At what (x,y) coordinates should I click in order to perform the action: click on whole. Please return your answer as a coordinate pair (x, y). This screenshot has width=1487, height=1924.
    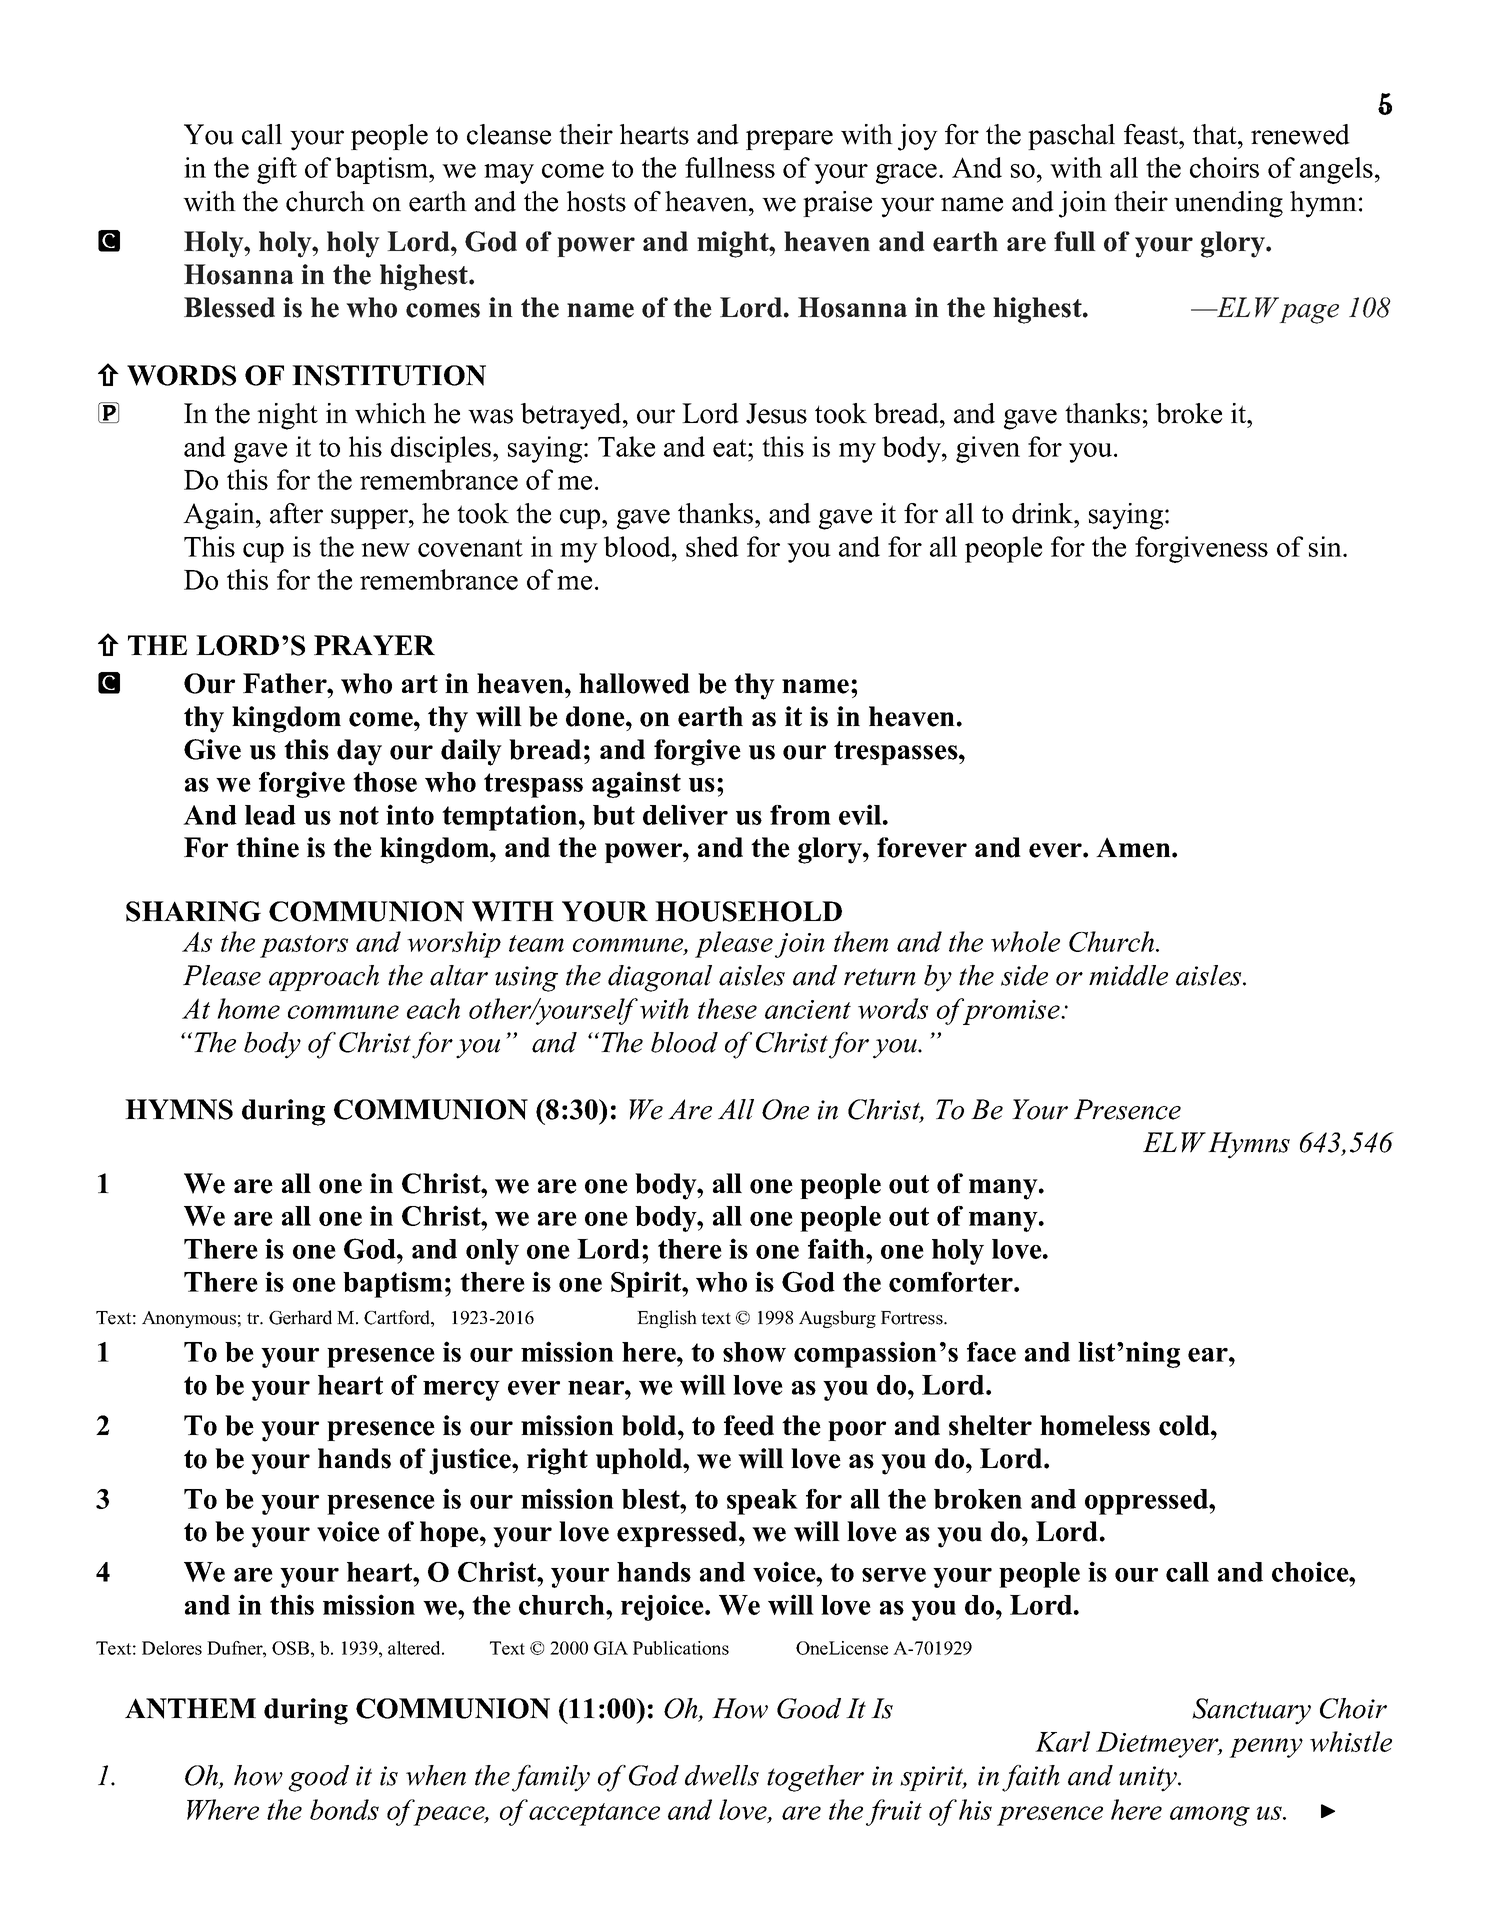
    Looking at the image, I should click on (1025, 941).
